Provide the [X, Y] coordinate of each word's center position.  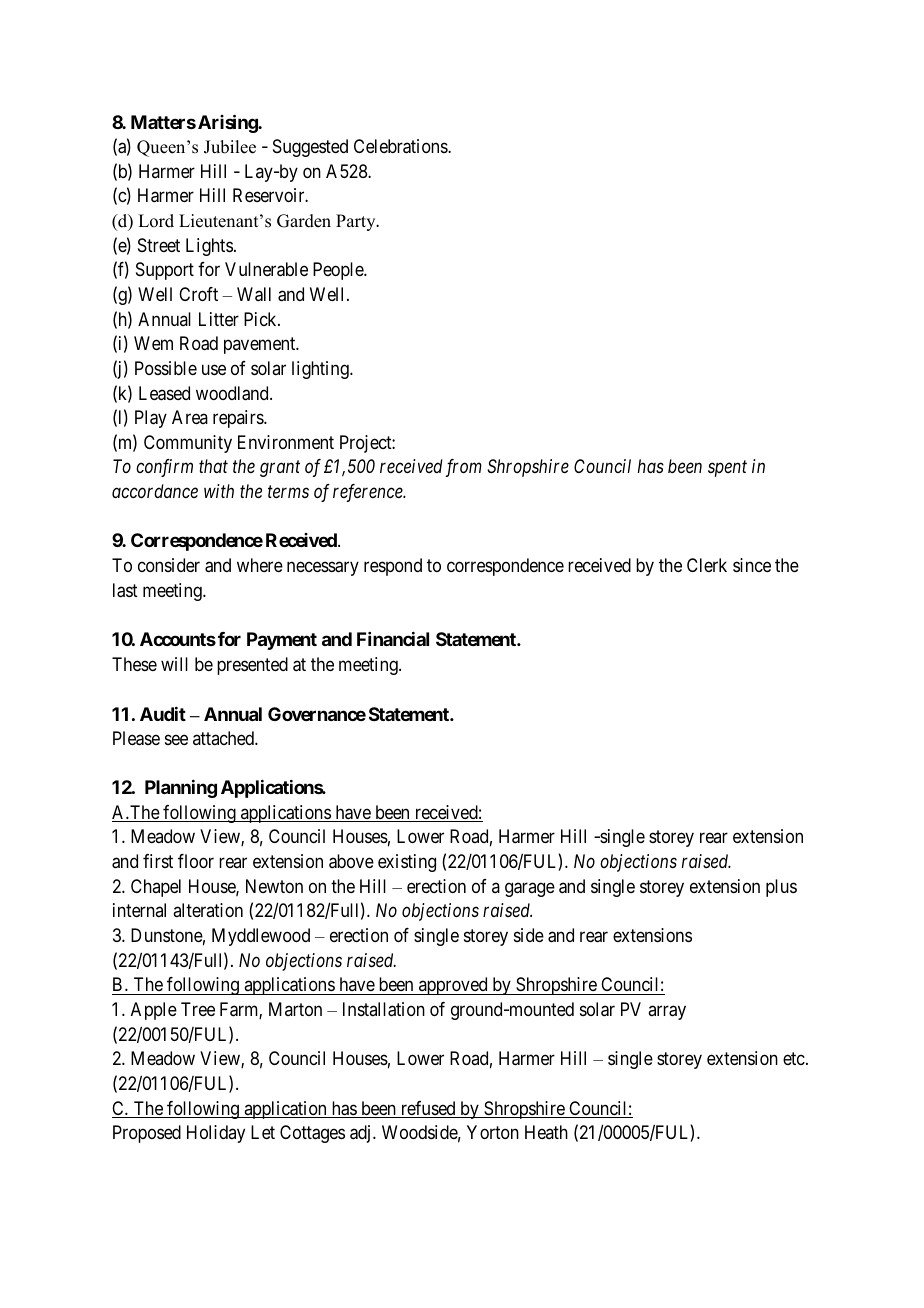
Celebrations [401, 146]
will [174, 664]
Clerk [707, 565]
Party [357, 222]
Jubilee [230, 147]
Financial [393, 639]
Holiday [216, 1134]
